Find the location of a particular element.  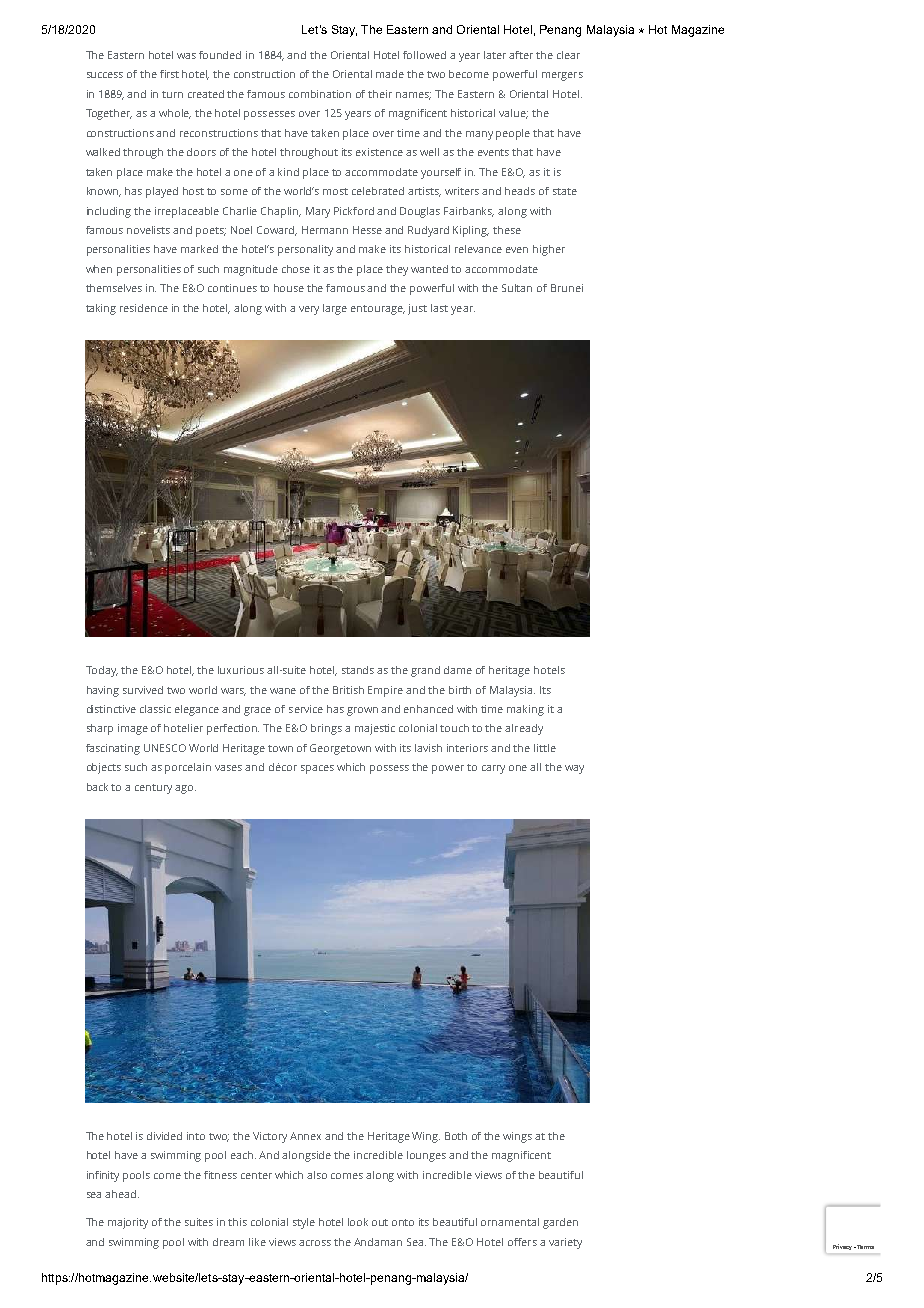

clear is located at coordinates (568, 55).
